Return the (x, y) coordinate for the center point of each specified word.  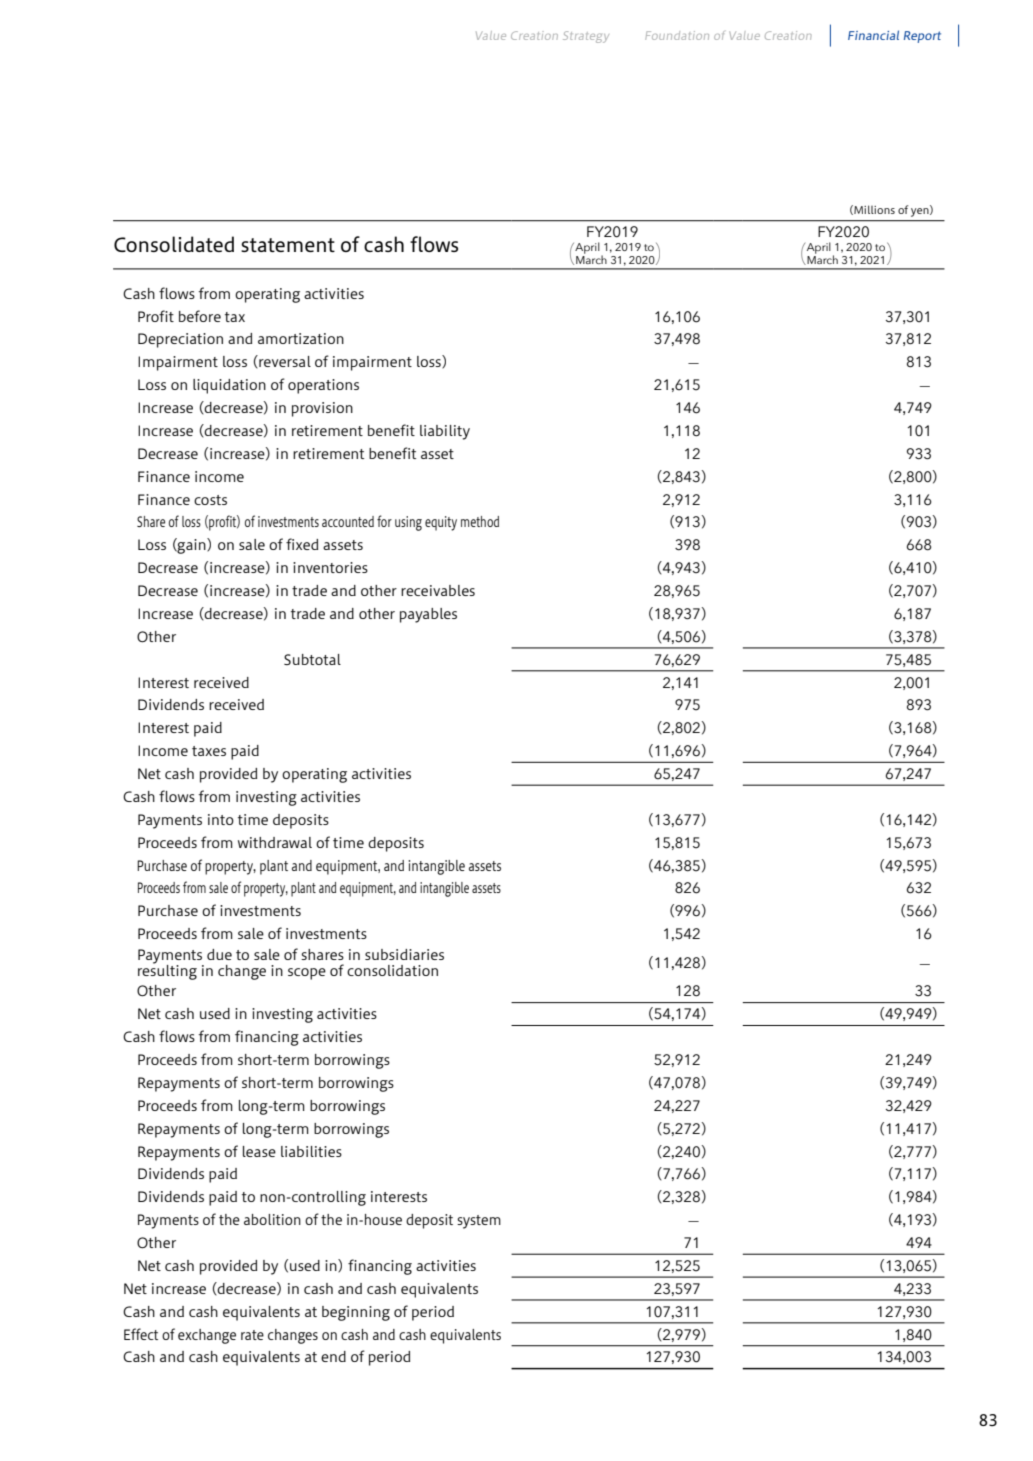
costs (210, 500)
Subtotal (312, 659)
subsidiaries (404, 954)
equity (441, 523)
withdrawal (275, 842)
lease (259, 1151)
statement (288, 245)
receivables (438, 590)
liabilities (311, 1151)
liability (445, 432)
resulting (167, 971)
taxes (209, 751)
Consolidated (174, 244)
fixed (302, 544)
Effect (141, 1334)
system (479, 1222)
